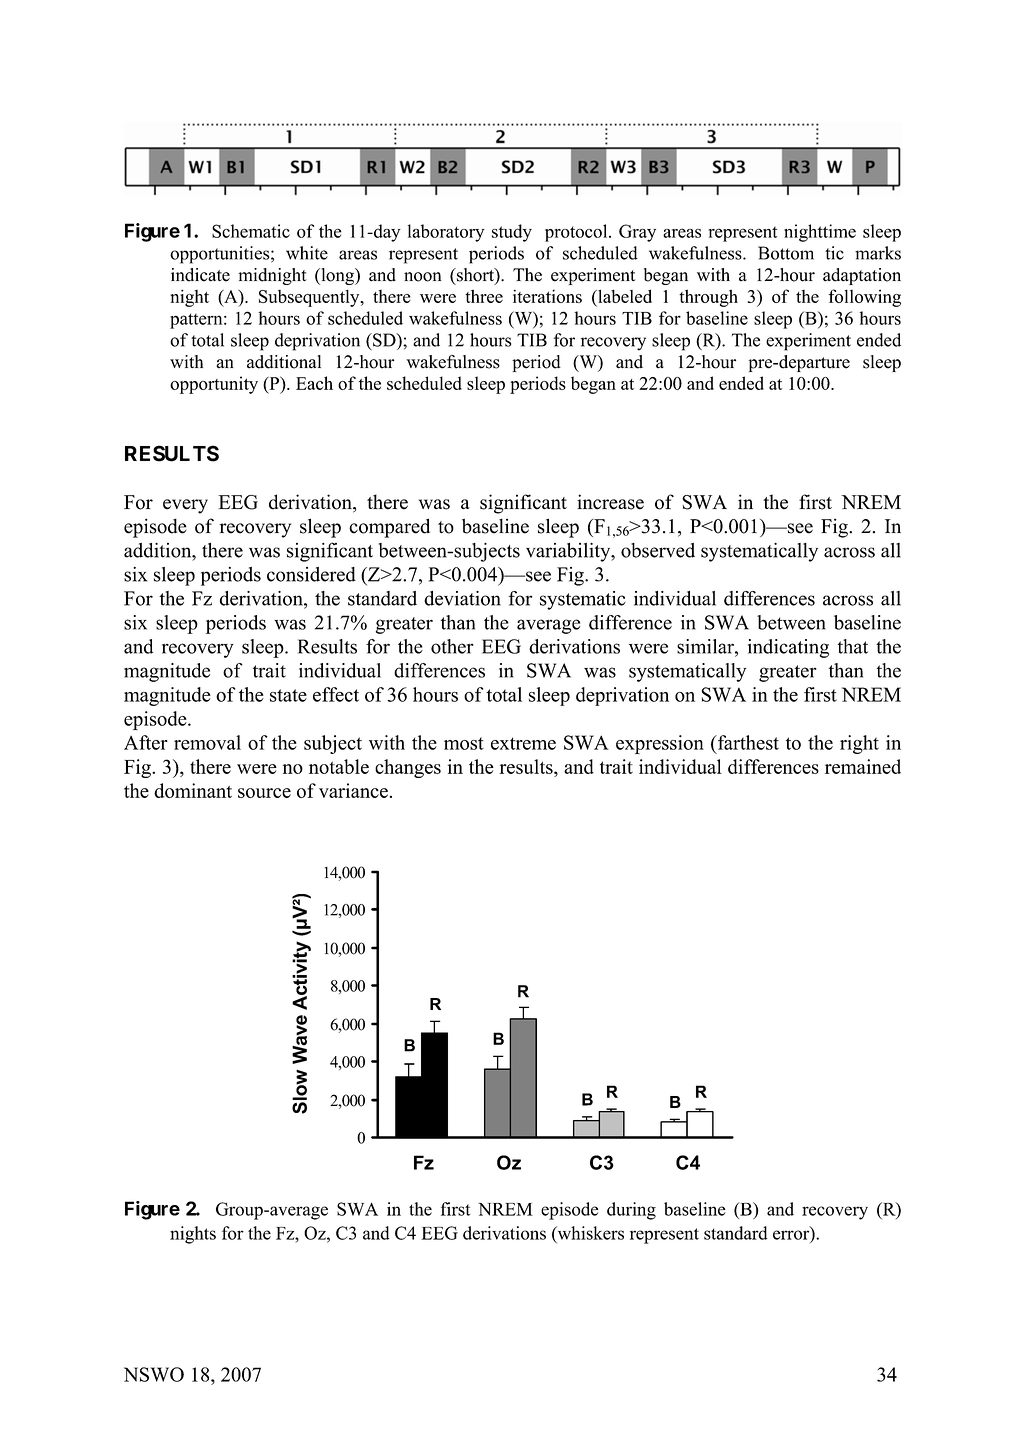  Describe the element at coordinates (523, 743) in the document. I see `extreme` at that location.
